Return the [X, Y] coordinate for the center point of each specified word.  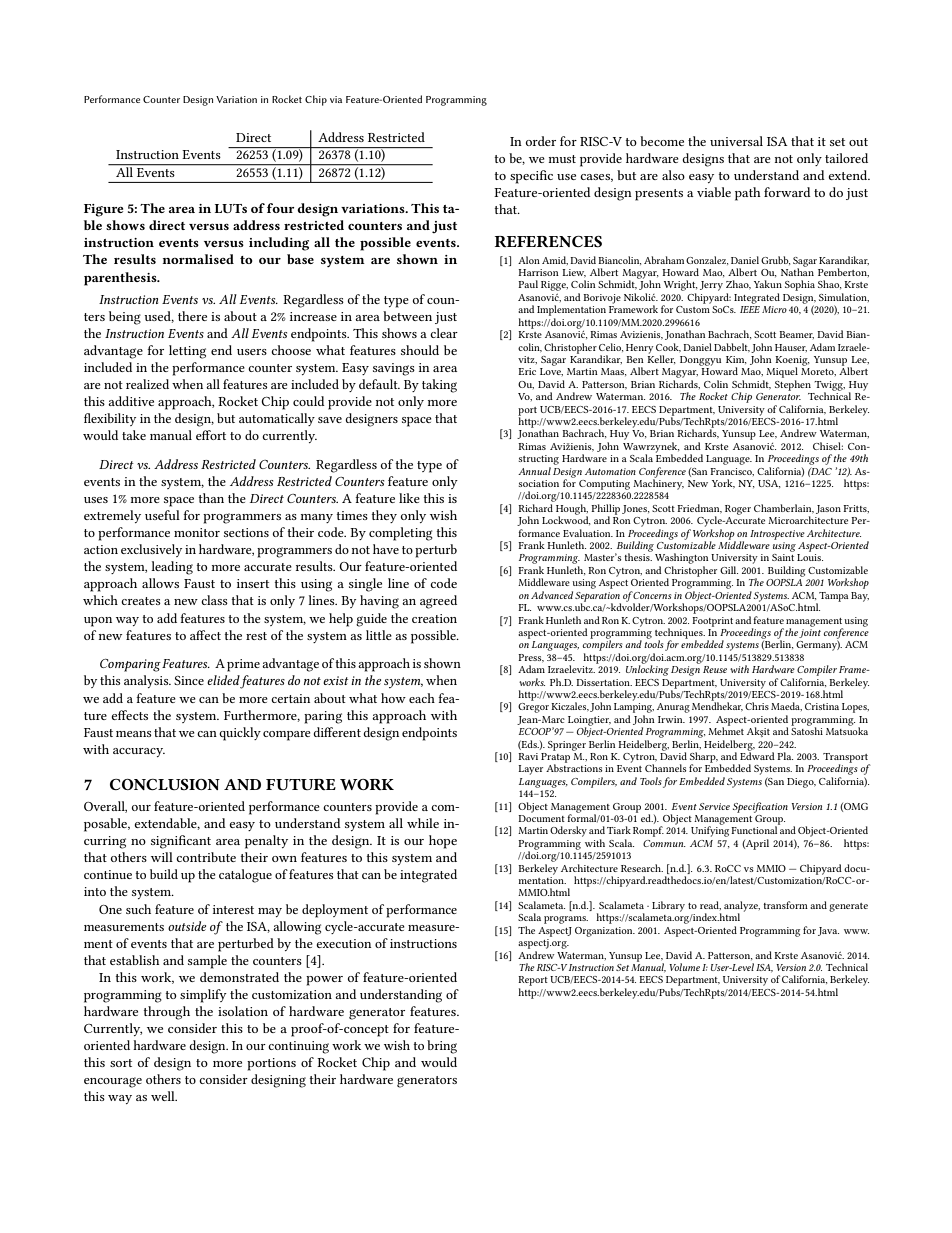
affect [205, 635]
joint [810, 633]
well [164, 1096]
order [541, 141]
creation [434, 618]
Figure [103, 210]
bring [442, 1047]
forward [787, 192]
